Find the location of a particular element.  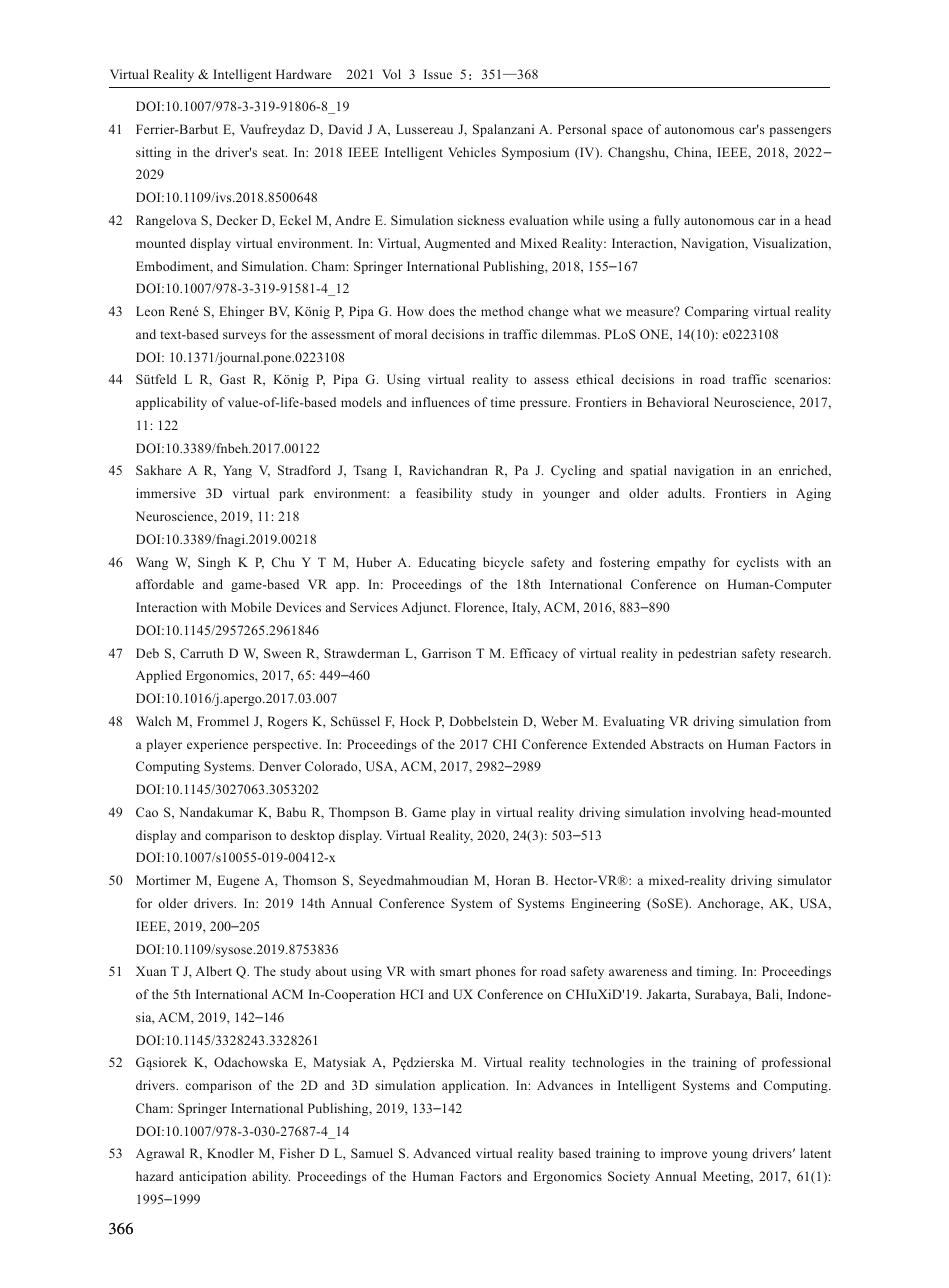

Vehicles is located at coordinates (472, 152).
